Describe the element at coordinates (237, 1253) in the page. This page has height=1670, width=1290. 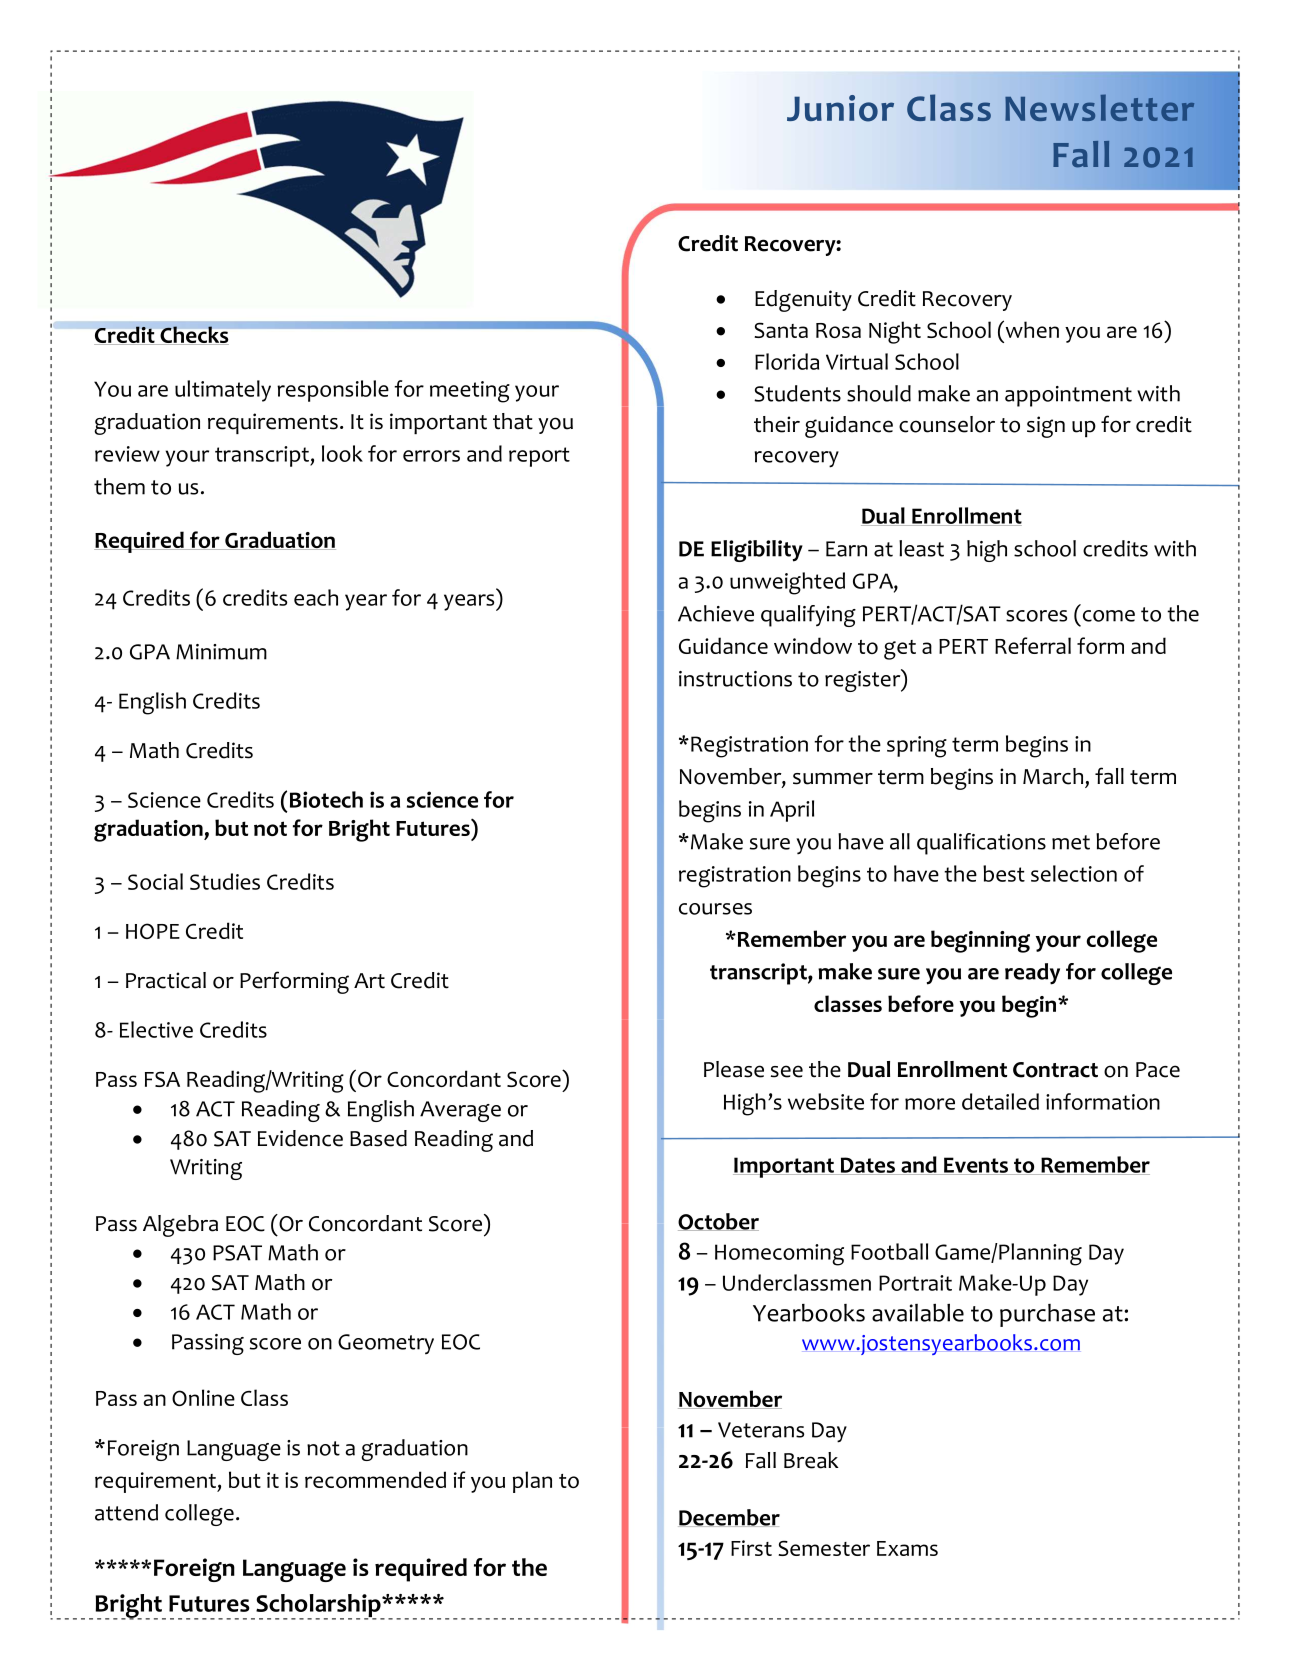
I see `PSAT` at that location.
